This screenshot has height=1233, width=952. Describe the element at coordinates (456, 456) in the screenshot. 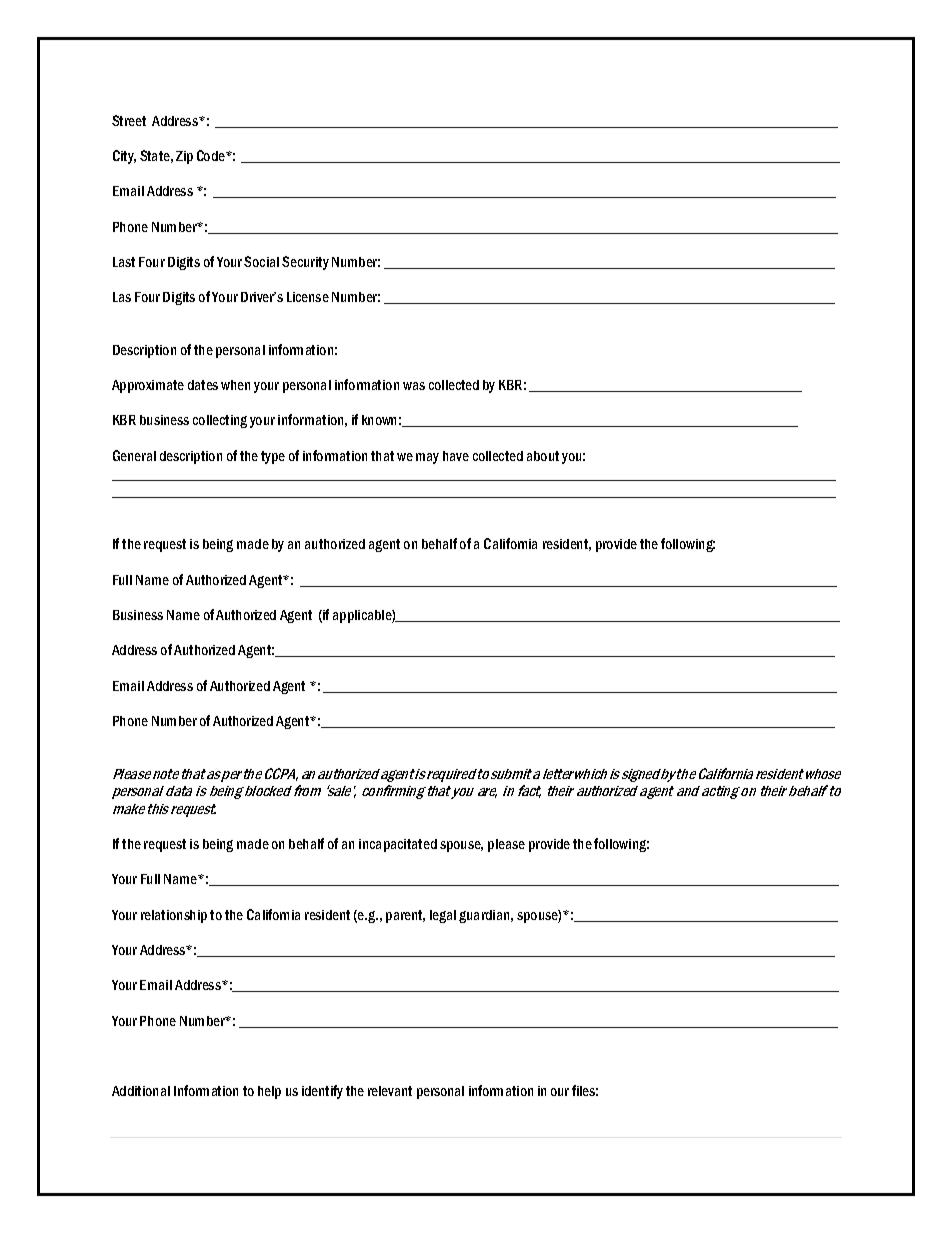

I see `have` at that location.
